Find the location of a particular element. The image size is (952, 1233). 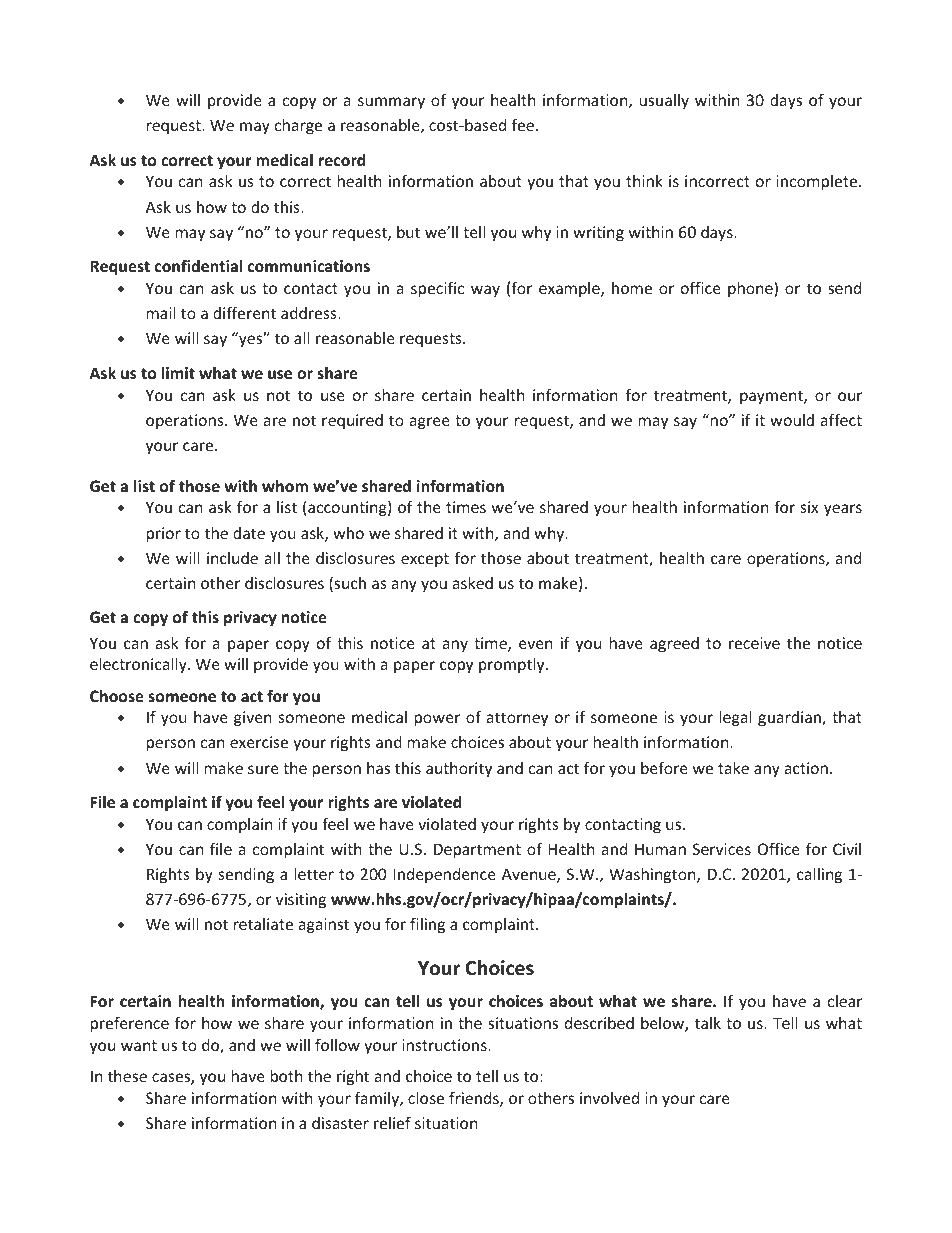

incomplete is located at coordinates (818, 182).
